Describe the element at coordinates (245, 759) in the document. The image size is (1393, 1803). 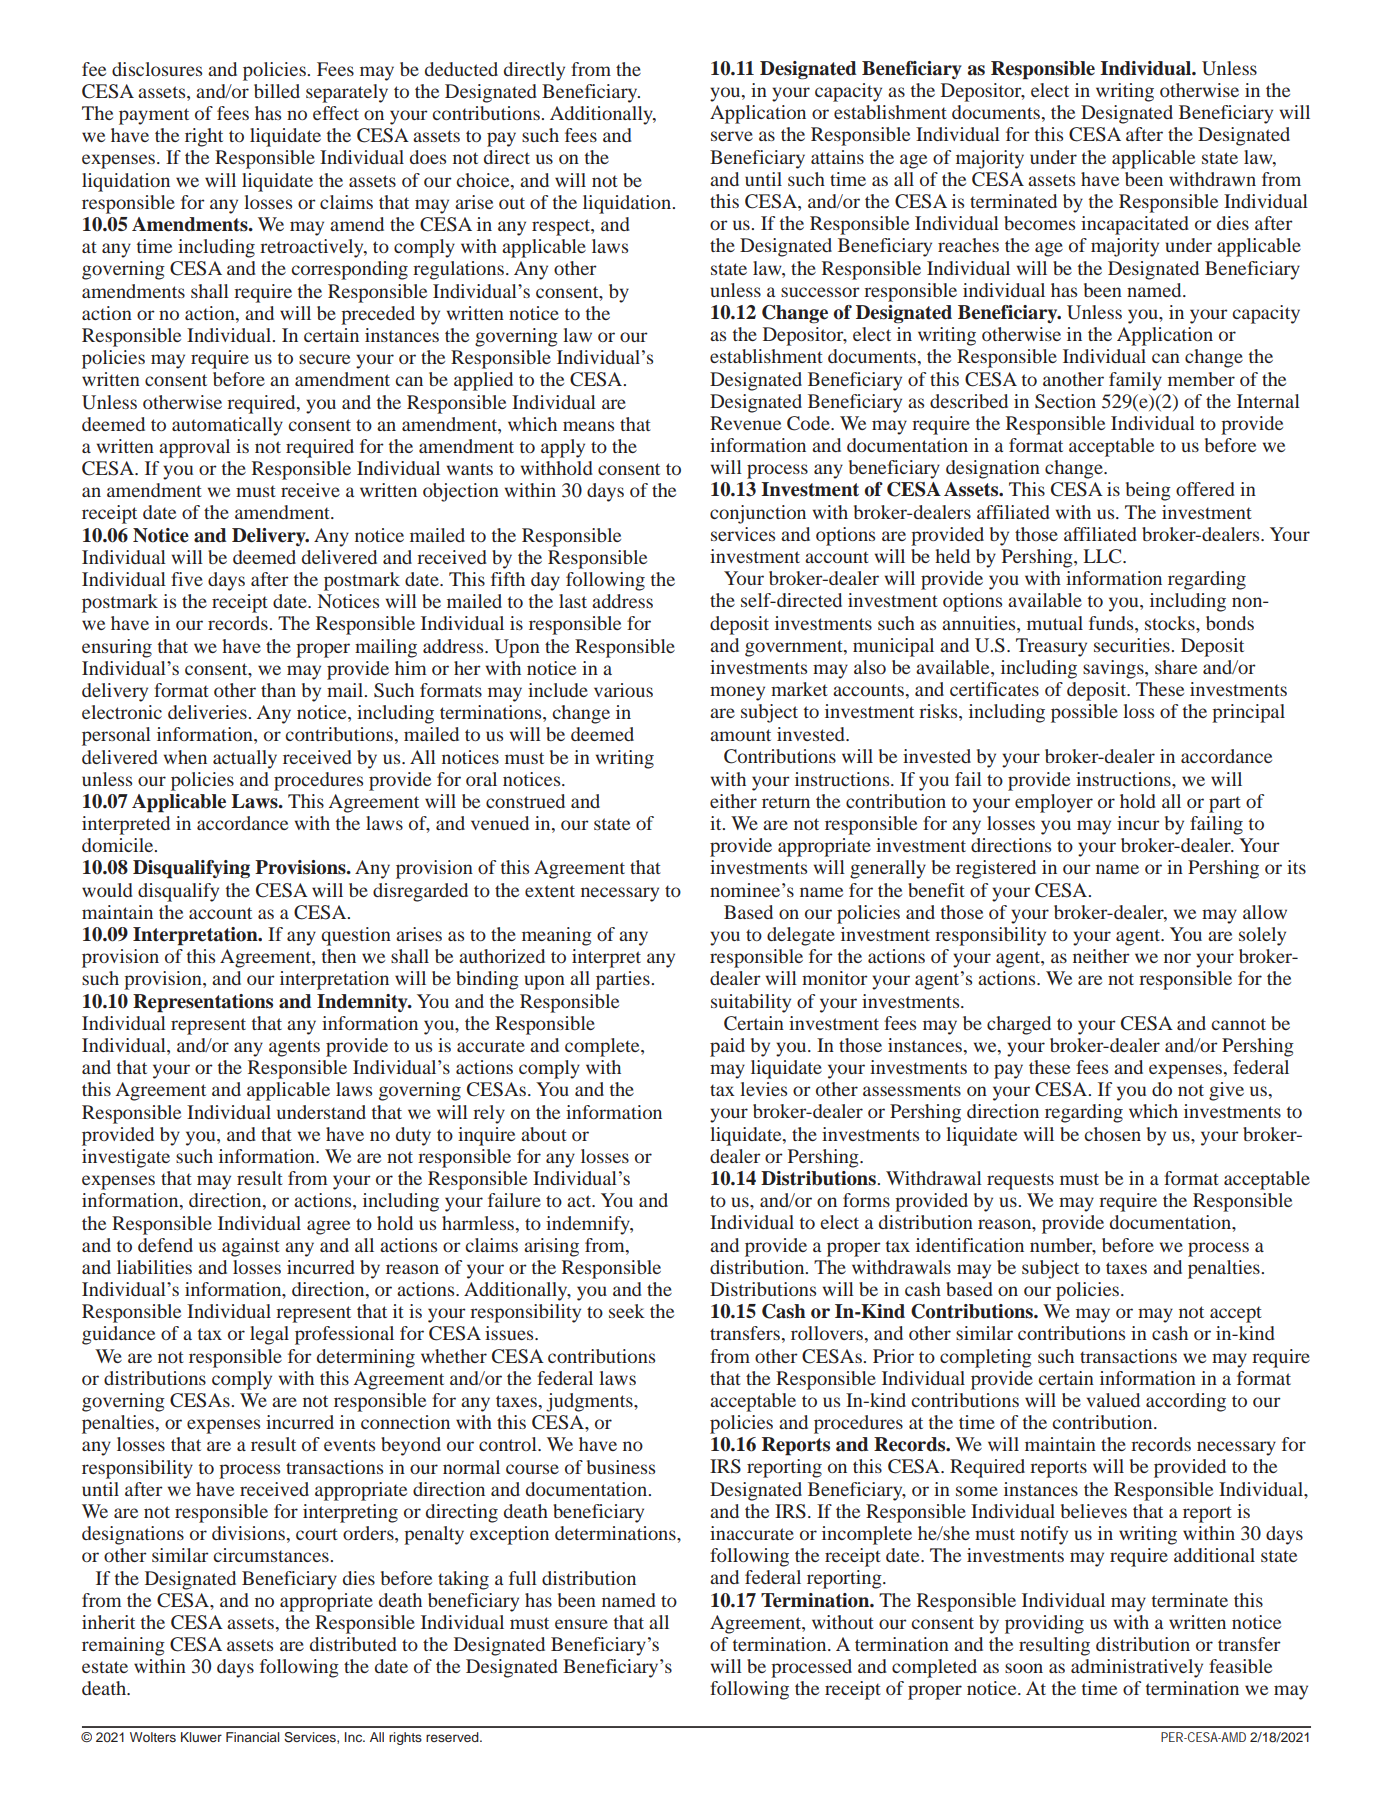
I see `actually` at that location.
